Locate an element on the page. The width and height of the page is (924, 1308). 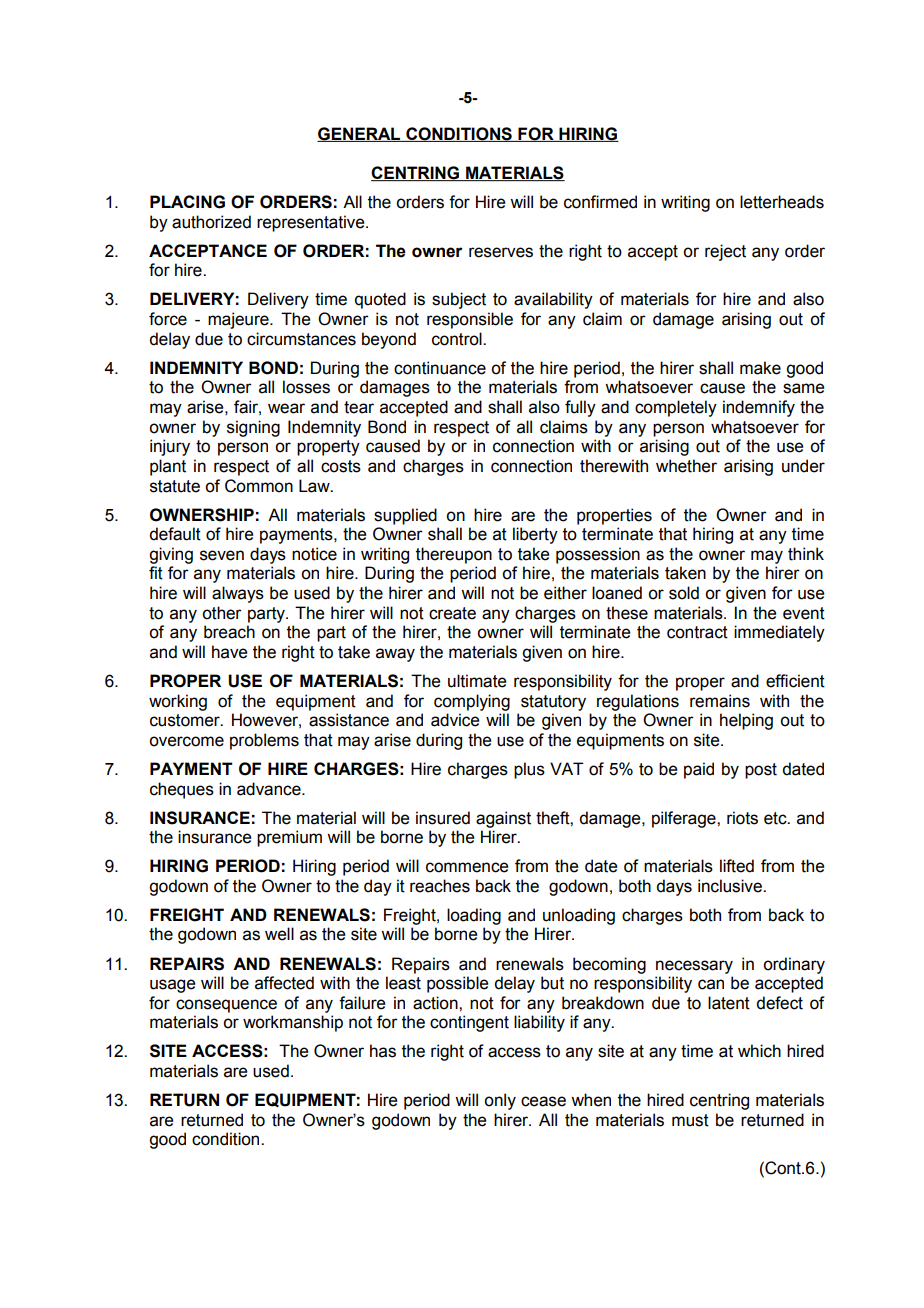
authorized is located at coordinates (211, 222).
